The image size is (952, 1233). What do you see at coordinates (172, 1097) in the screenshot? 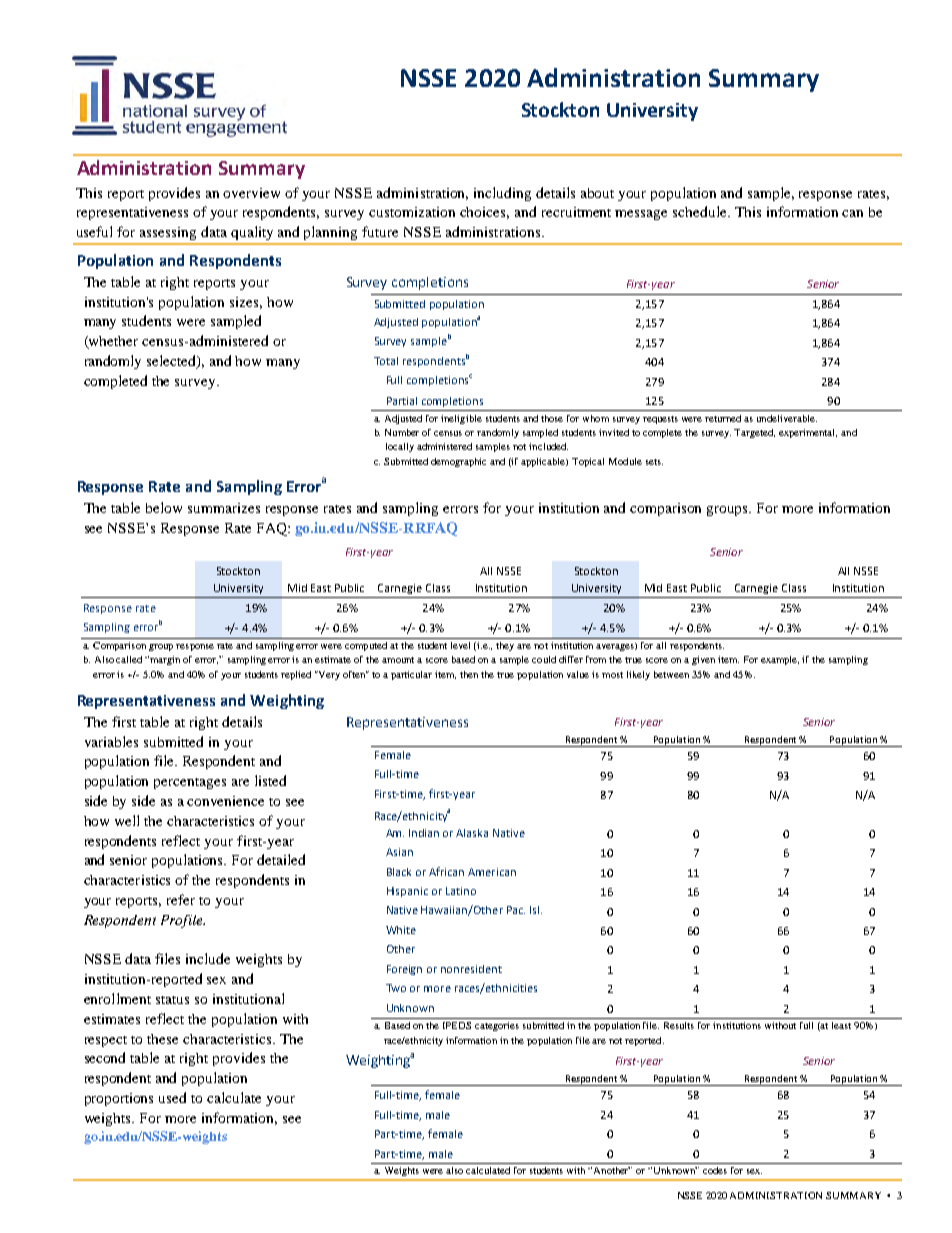
I see `used` at bounding box center [172, 1097].
